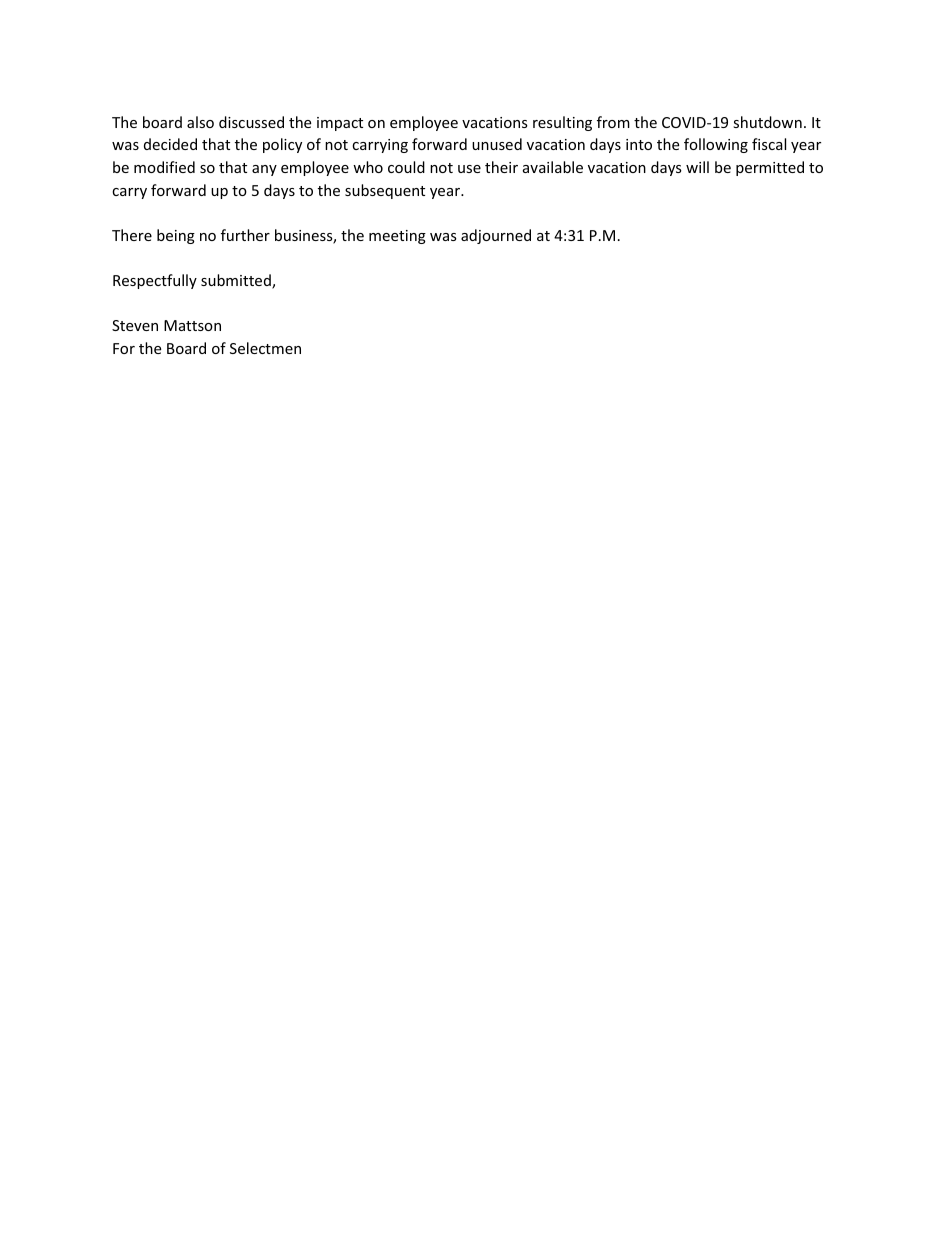 The height and width of the screenshot is (1233, 952). I want to click on meeting, so click(397, 237).
